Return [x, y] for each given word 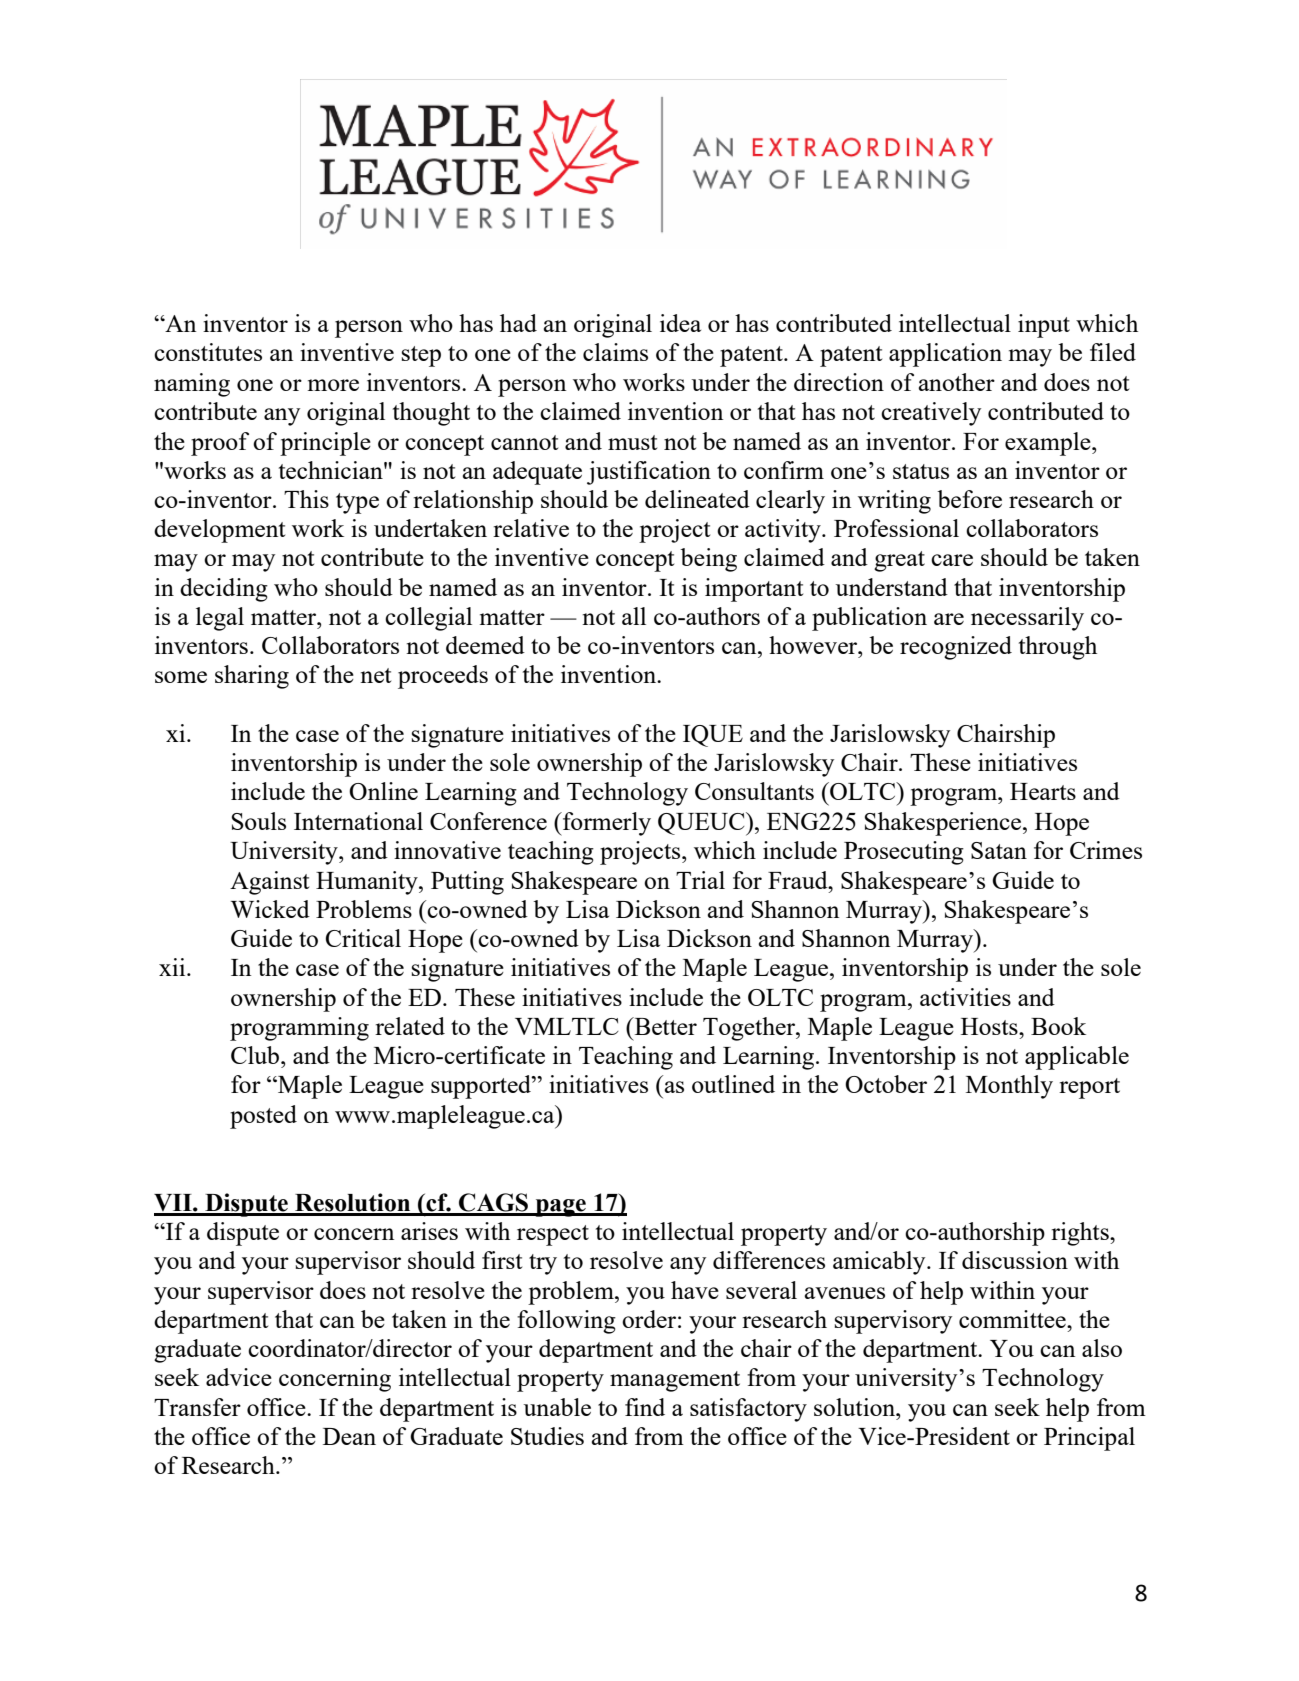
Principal [1089, 1439]
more [333, 385]
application [945, 355]
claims [615, 352]
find [645, 1407]
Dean [349, 1436]
